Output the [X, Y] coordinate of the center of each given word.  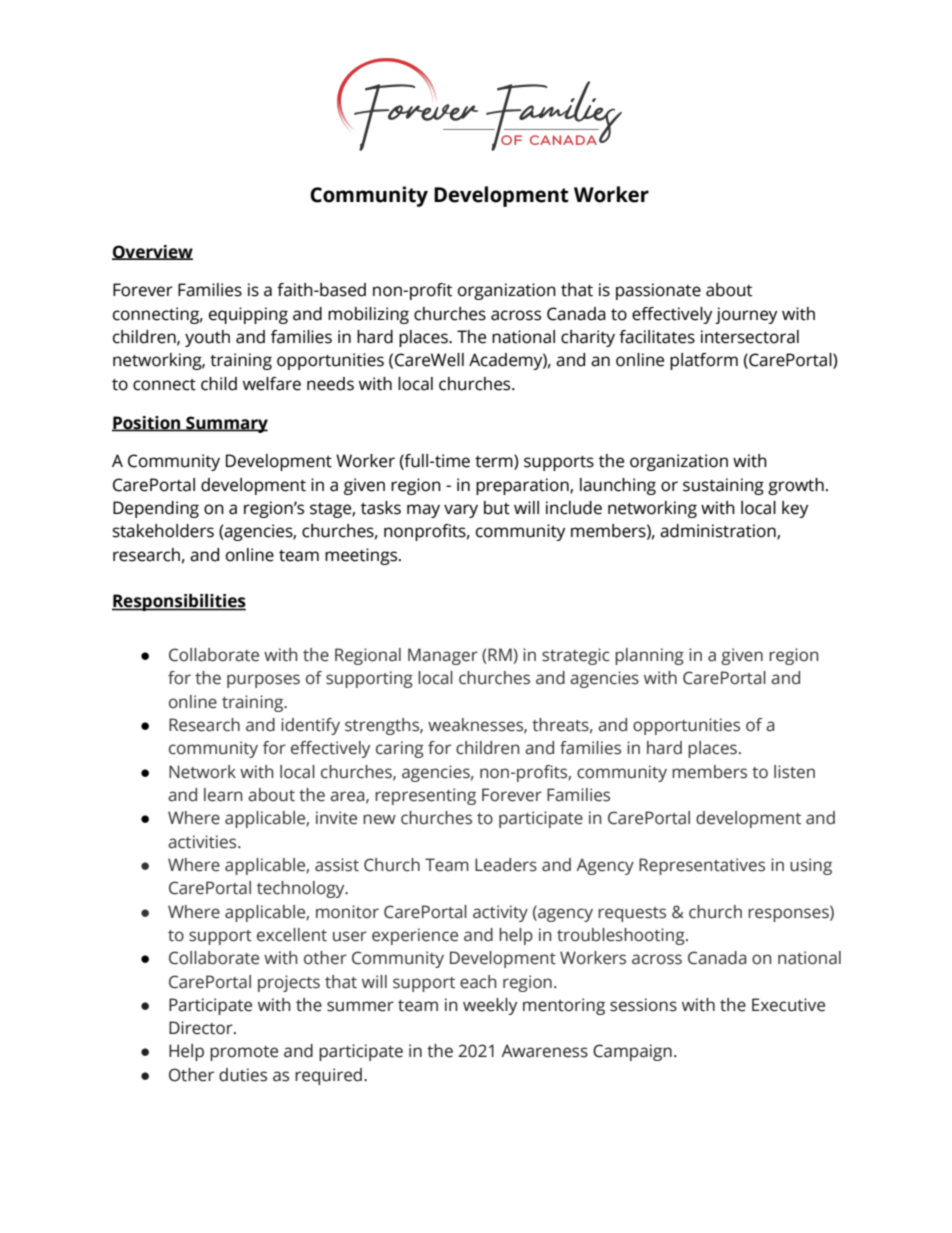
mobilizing [368, 315]
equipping [248, 315]
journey [746, 315]
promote [244, 1053]
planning [649, 656]
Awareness [544, 1051]
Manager [443, 656]
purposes [263, 681]
